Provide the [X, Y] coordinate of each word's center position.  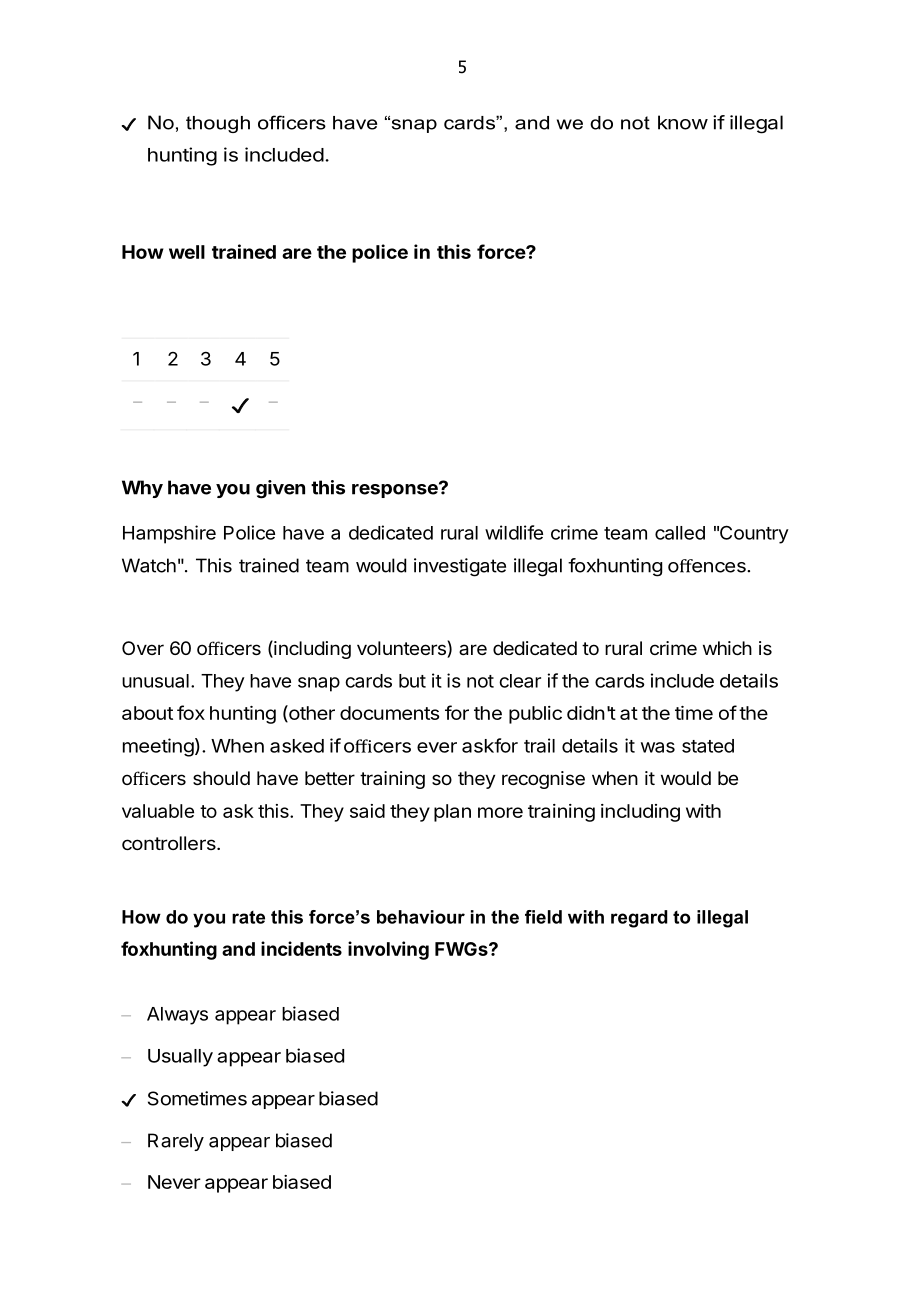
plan [452, 813]
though [218, 124]
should [221, 778]
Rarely [176, 1142]
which [727, 648]
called [680, 533]
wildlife [514, 532]
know [683, 122]
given [280, 489]
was [658, 747]
